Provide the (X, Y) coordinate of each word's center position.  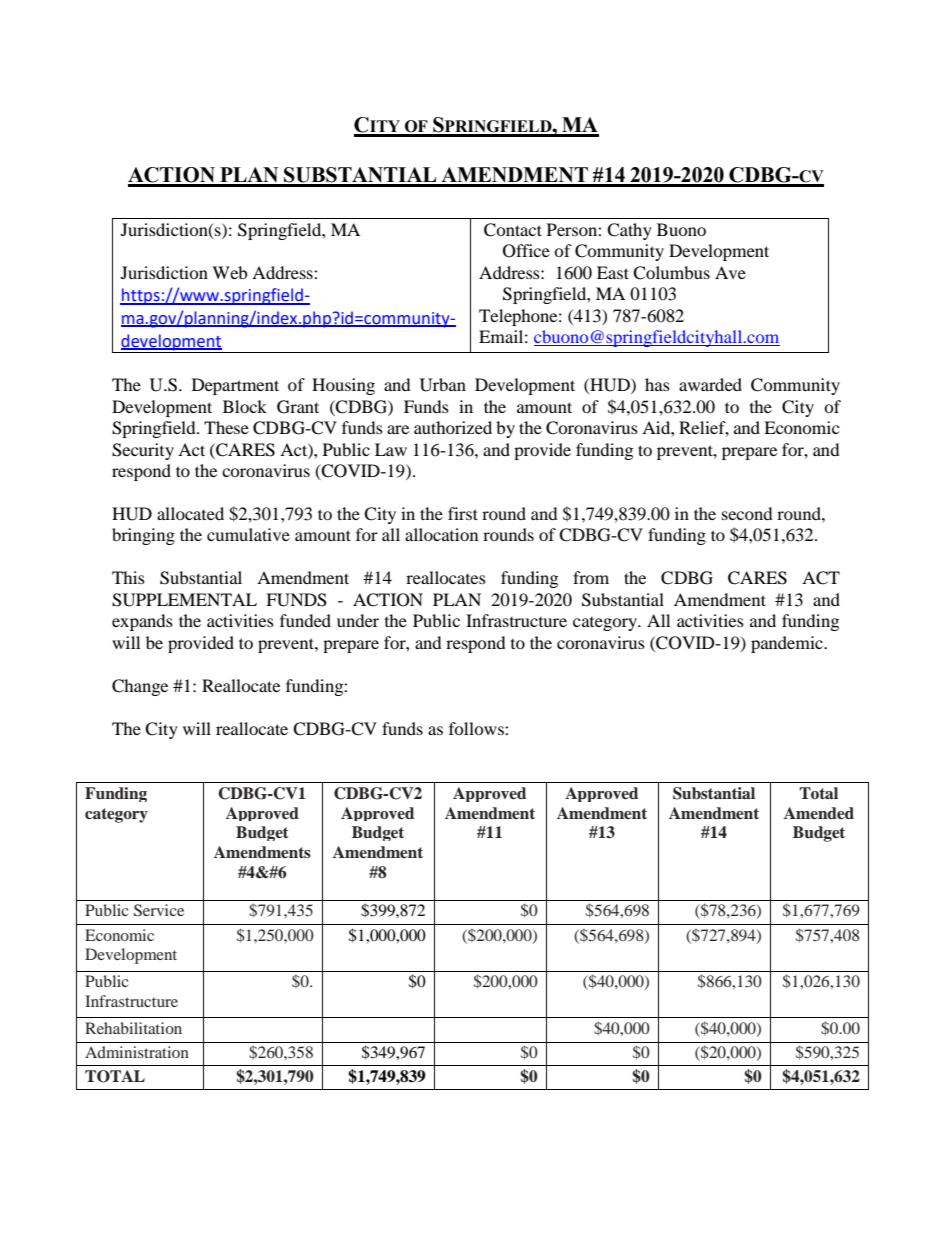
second (747, 513)
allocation (441, 534)
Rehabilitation (133, 1028)
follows (477, 728)
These (226, 427)
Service (159, 910)
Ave (730, 272)
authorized (453, 427)
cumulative (248, 534)
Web (229, 272)
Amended (819, 813)
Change (140, 687)
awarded (710, 384)
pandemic (788, 644)
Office (526, 251)
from (591, 577)
